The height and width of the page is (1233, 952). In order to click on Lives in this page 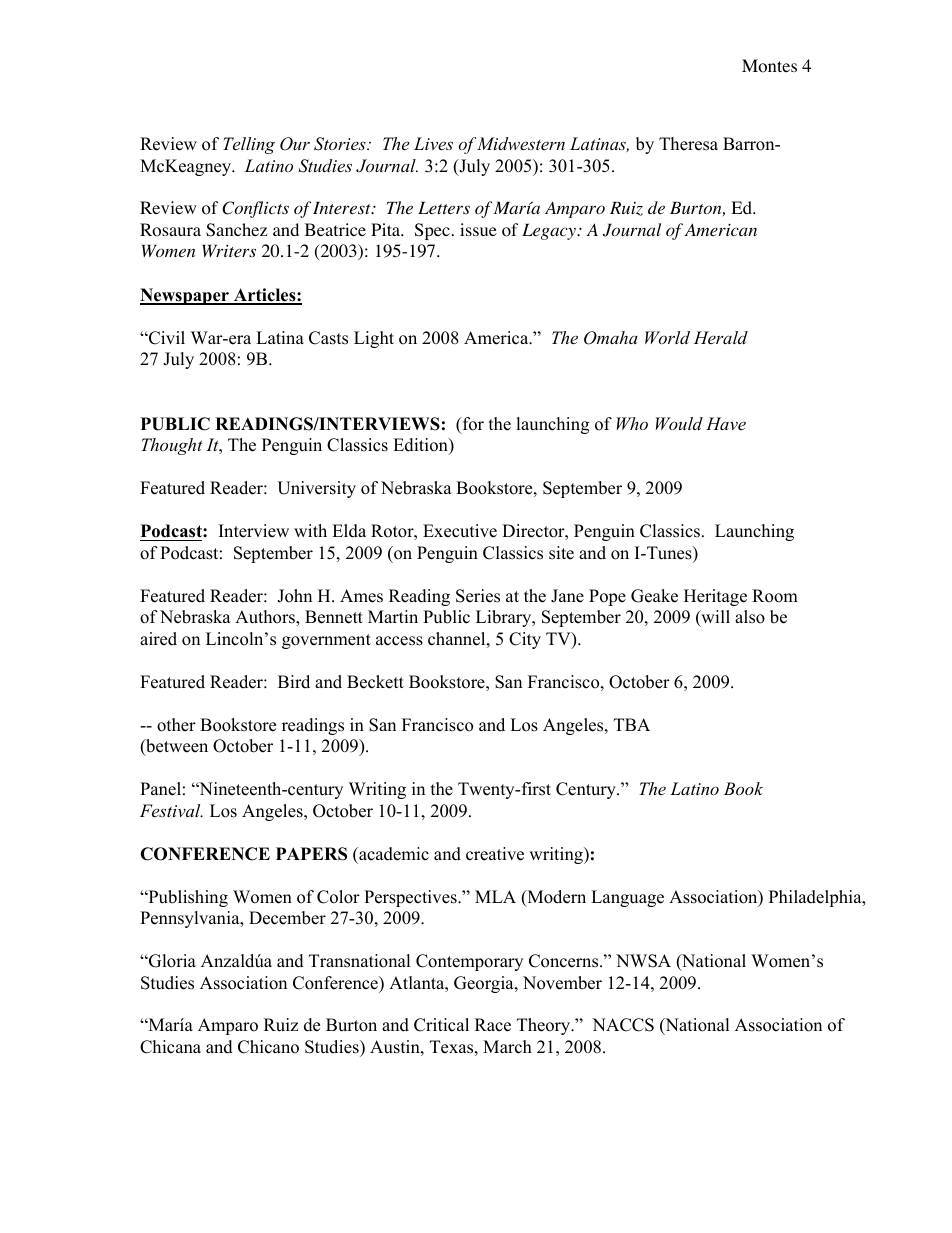, I will do `click(433, 143)`.
